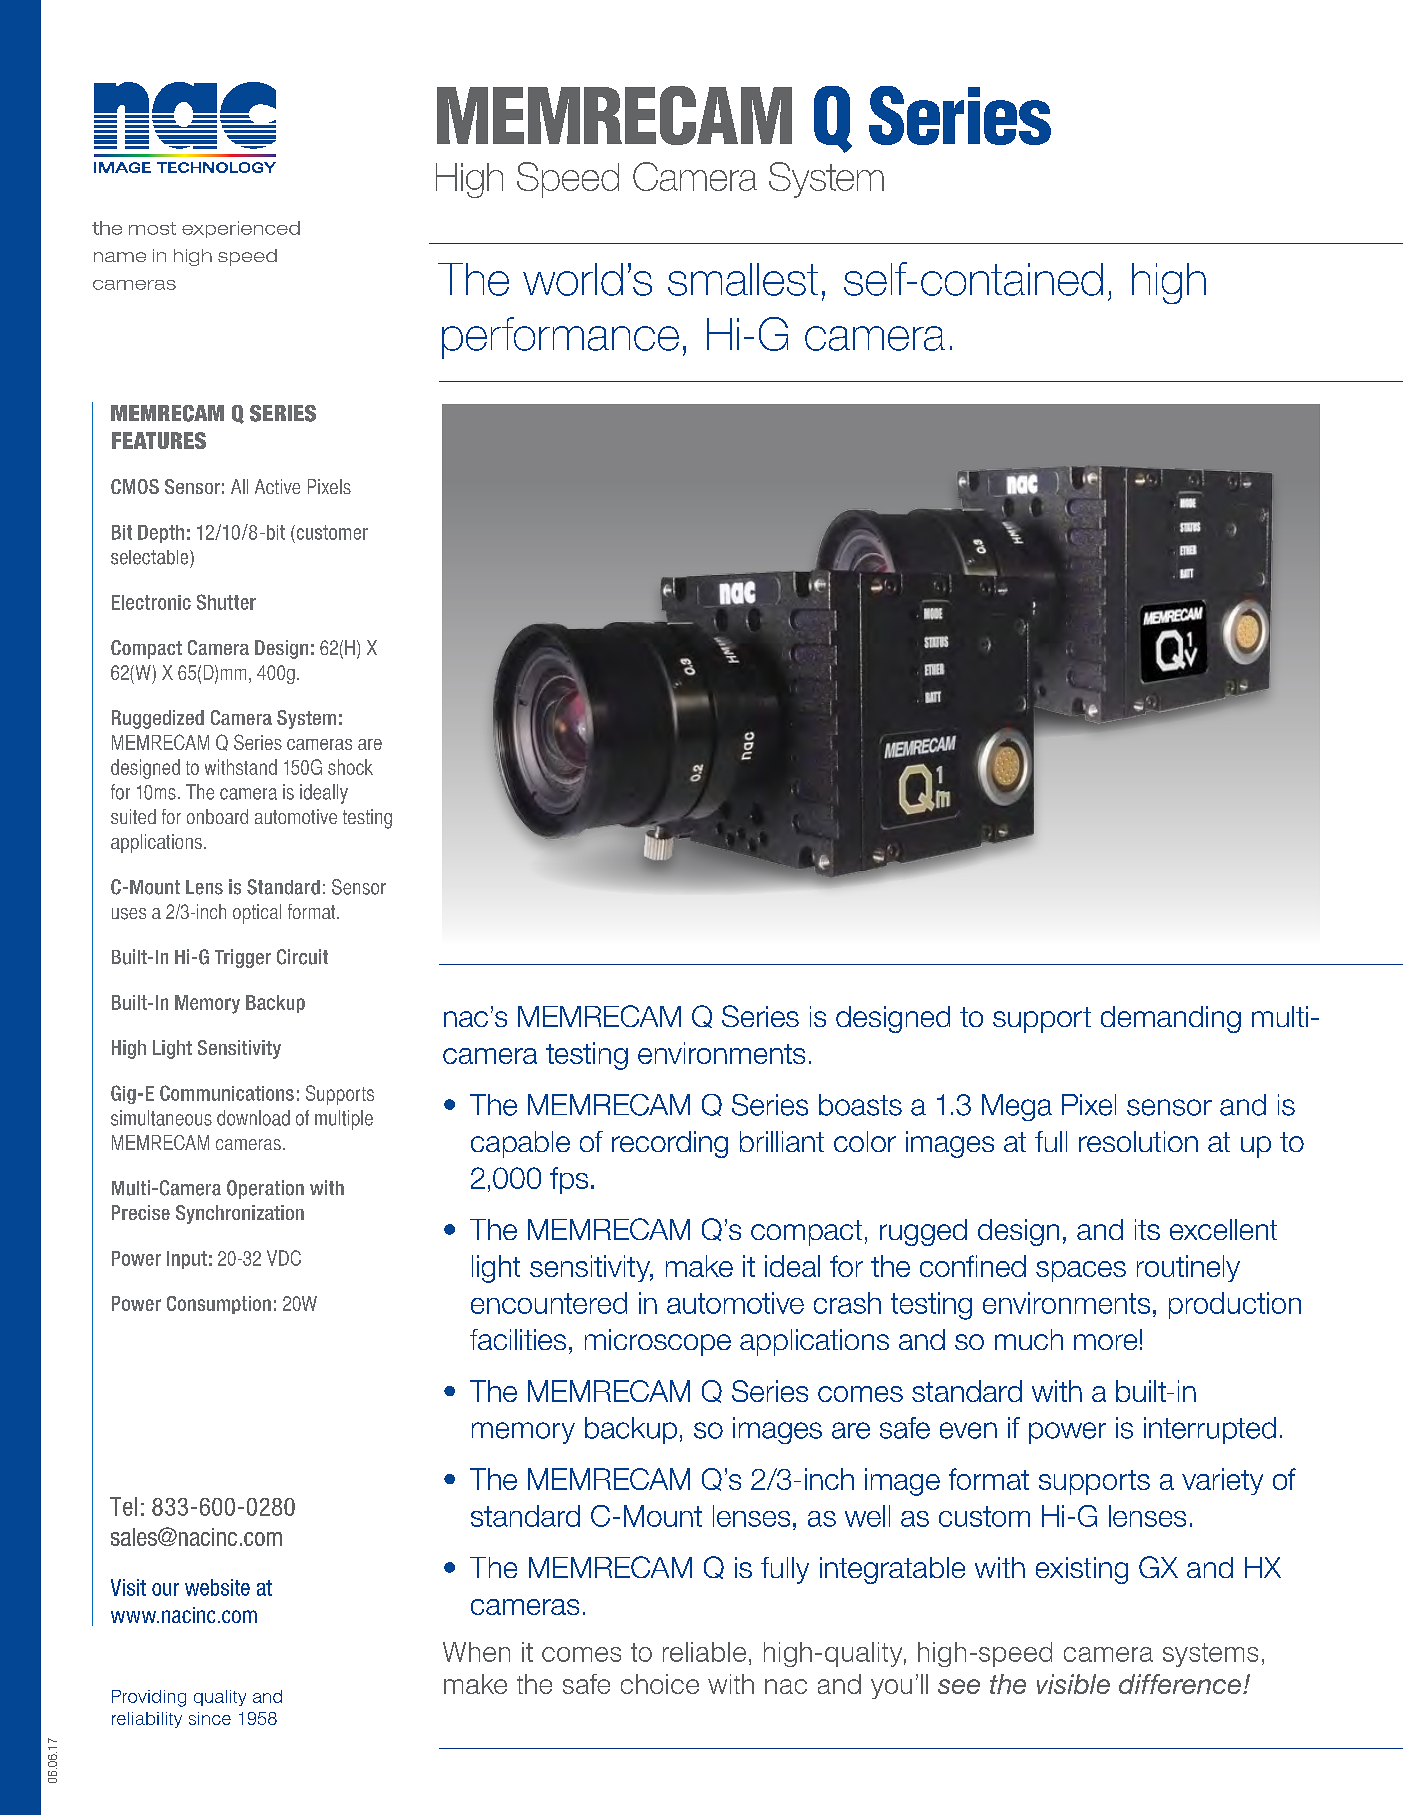  What do you see at coordinates (1147, 1229) in the document?
I see `its` at bounding box center [1147, 1229].
